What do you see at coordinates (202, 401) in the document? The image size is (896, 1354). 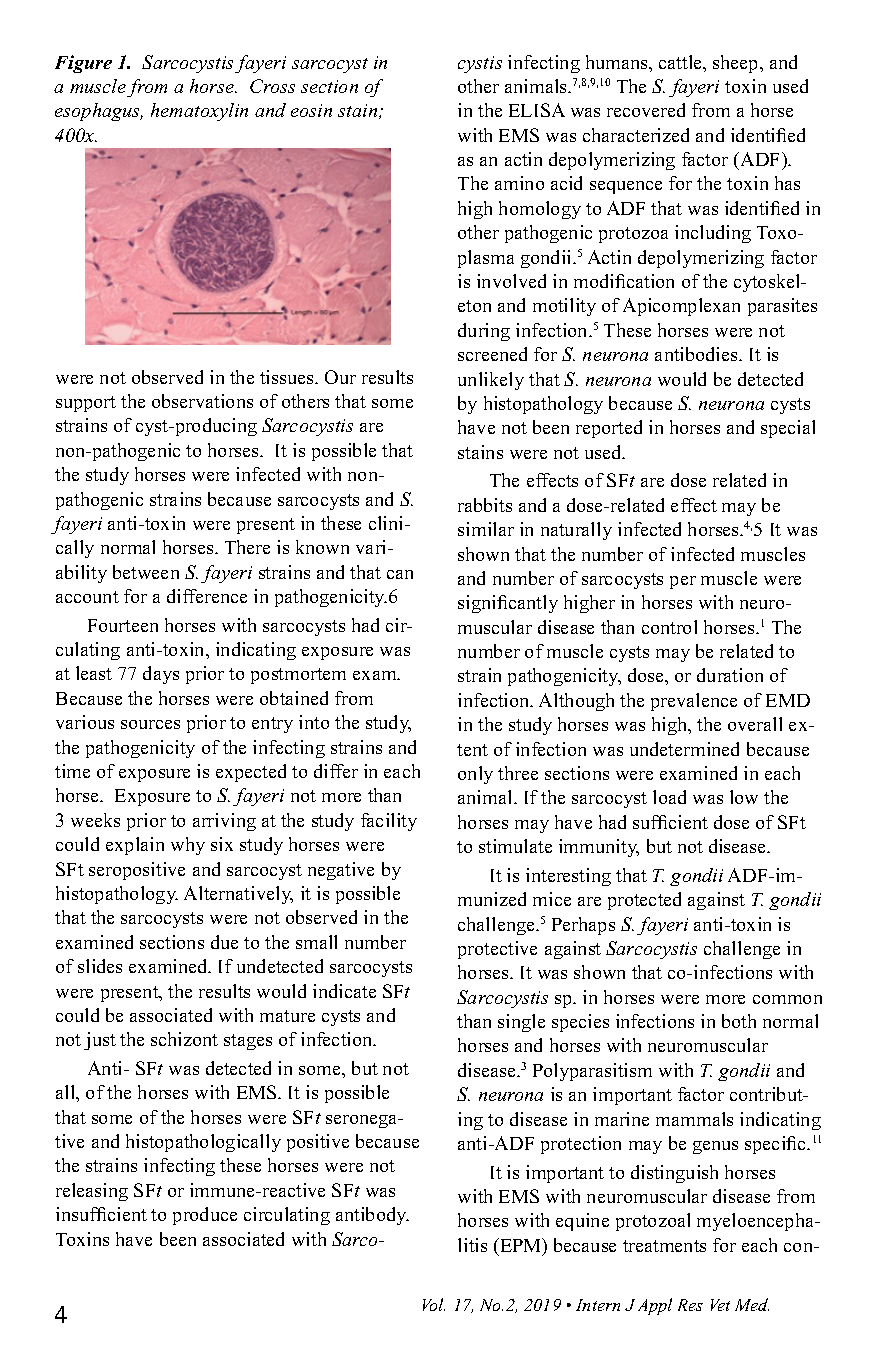 I see `observations` at bounding box center [202, 401].
